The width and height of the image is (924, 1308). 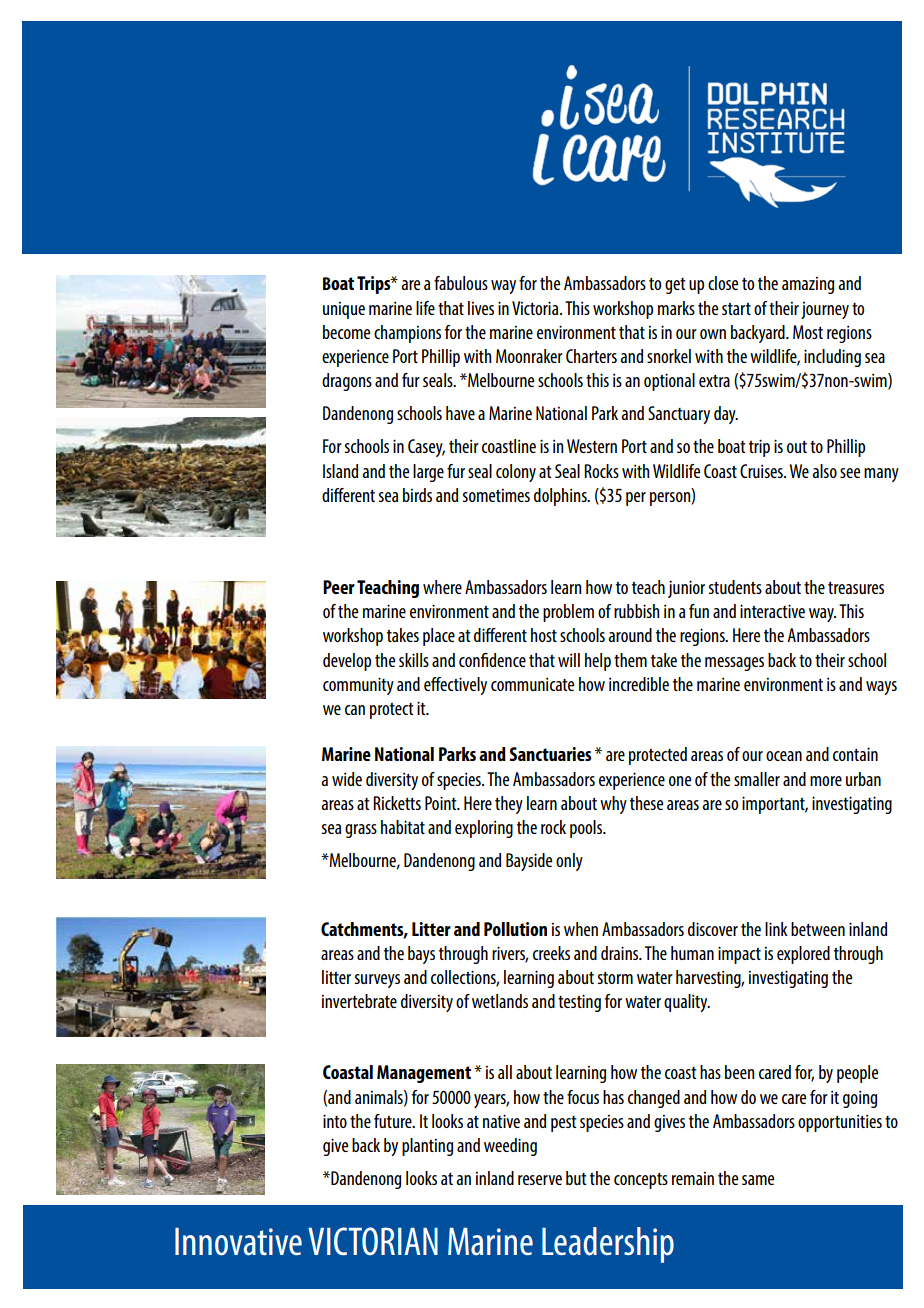 What do you see at coordinates (377, 981) in the image?
I see `surveys` at bounding box center [377, 981].
